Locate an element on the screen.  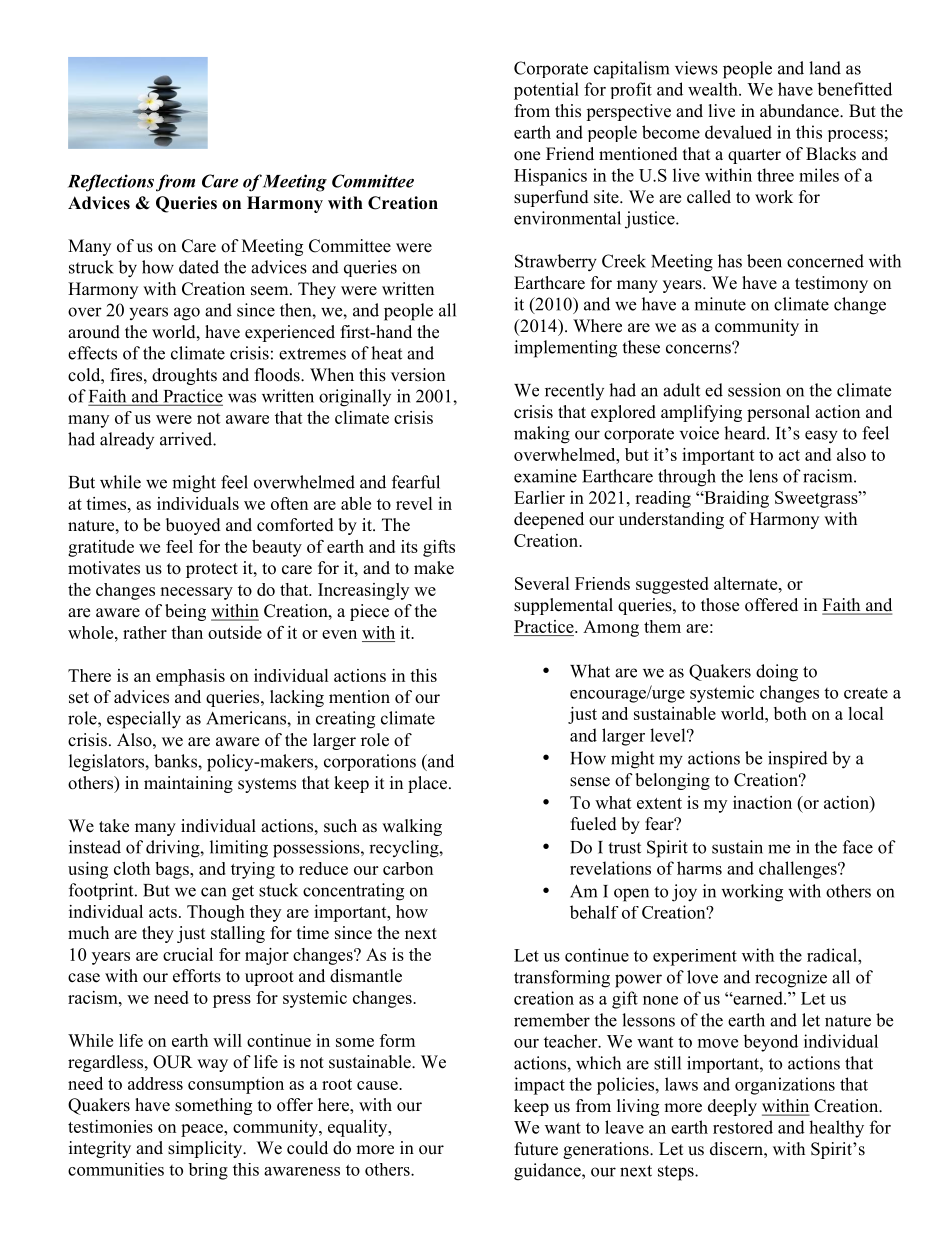
simplicity is located at coordinates (206, 1149).
